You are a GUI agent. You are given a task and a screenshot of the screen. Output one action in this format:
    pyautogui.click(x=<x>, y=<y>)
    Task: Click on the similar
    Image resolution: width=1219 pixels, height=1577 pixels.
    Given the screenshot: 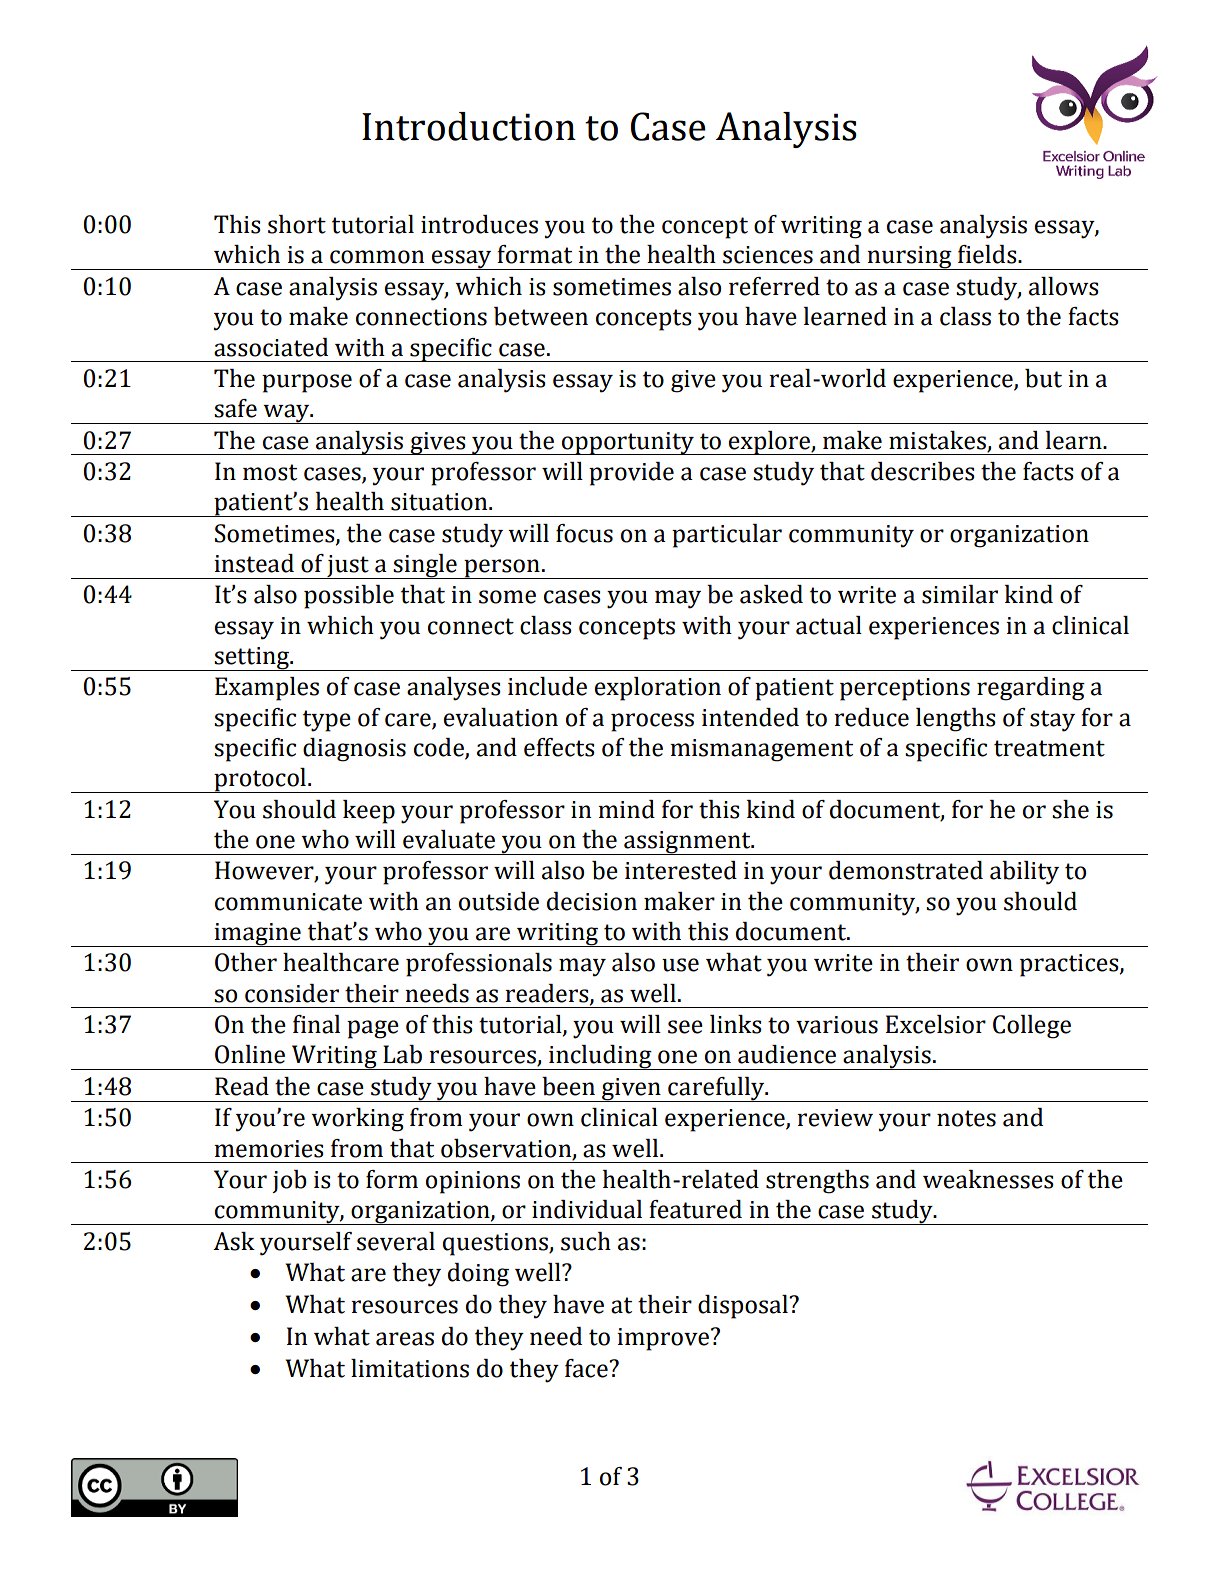 What is the action you would take?
    pyautogui.click(x=960, y=594)
